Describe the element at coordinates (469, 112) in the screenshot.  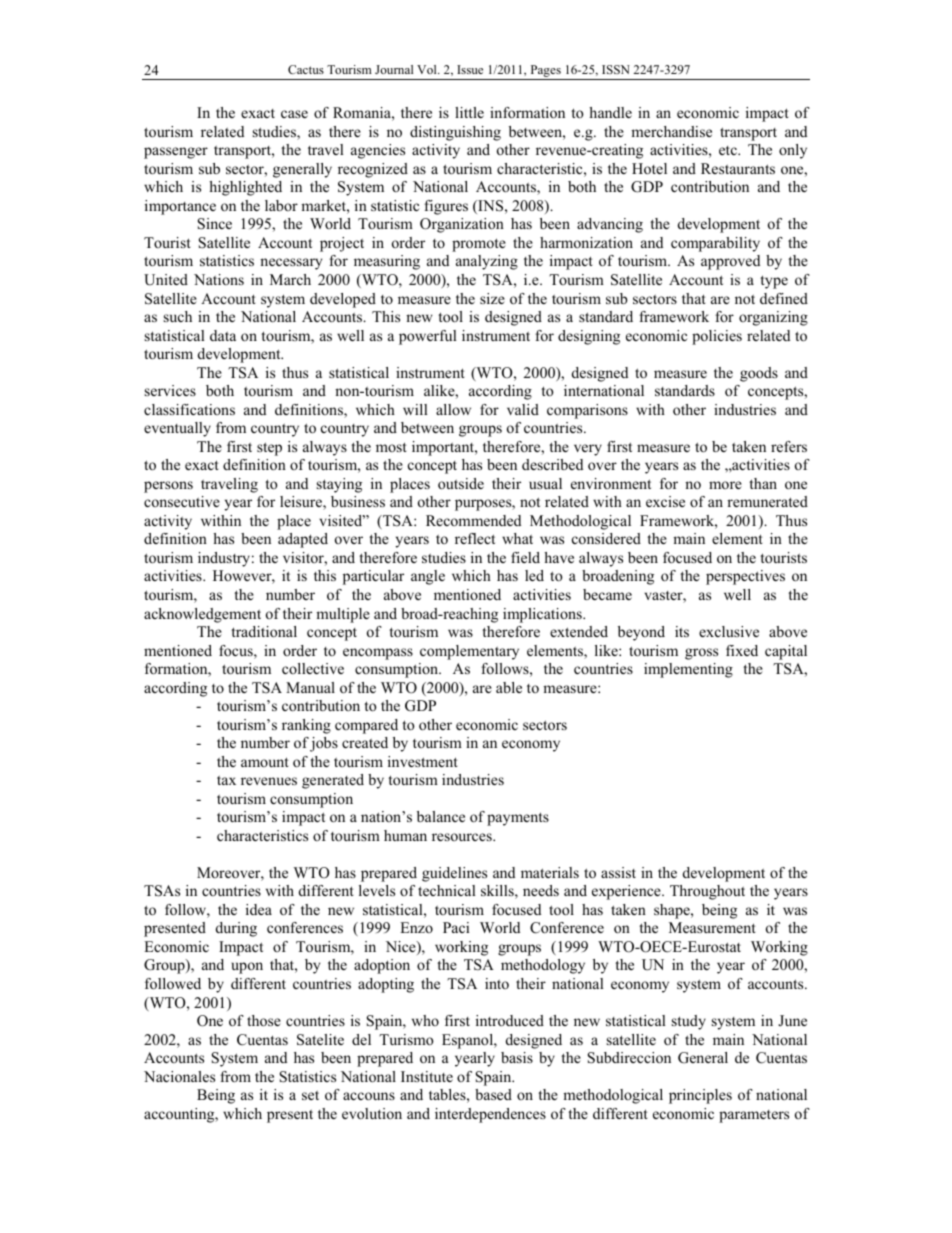
I see `little` at that location.
